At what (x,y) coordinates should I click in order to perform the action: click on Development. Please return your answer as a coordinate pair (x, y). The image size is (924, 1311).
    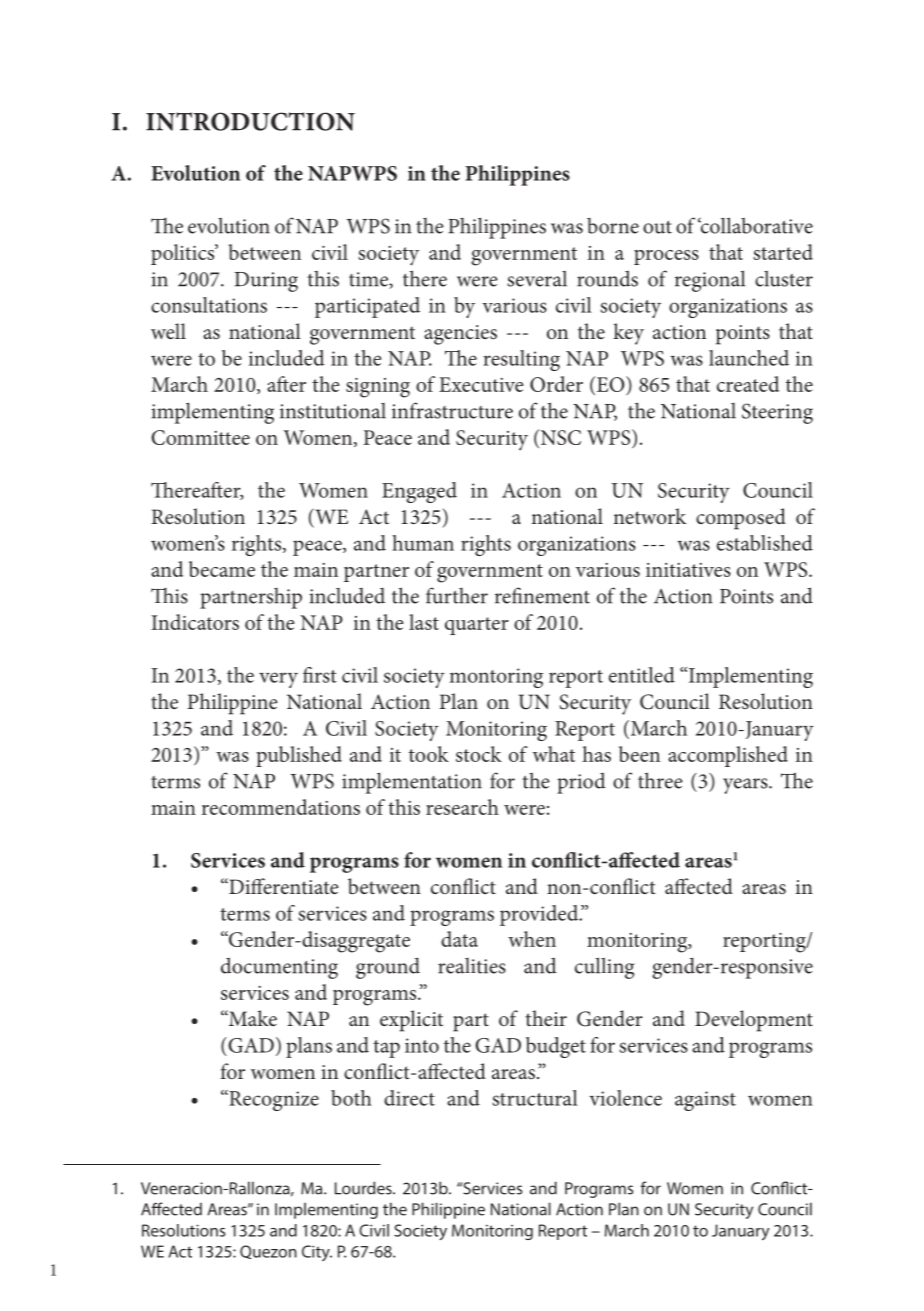
    Looking at the image, I should click on (754, 1021).
